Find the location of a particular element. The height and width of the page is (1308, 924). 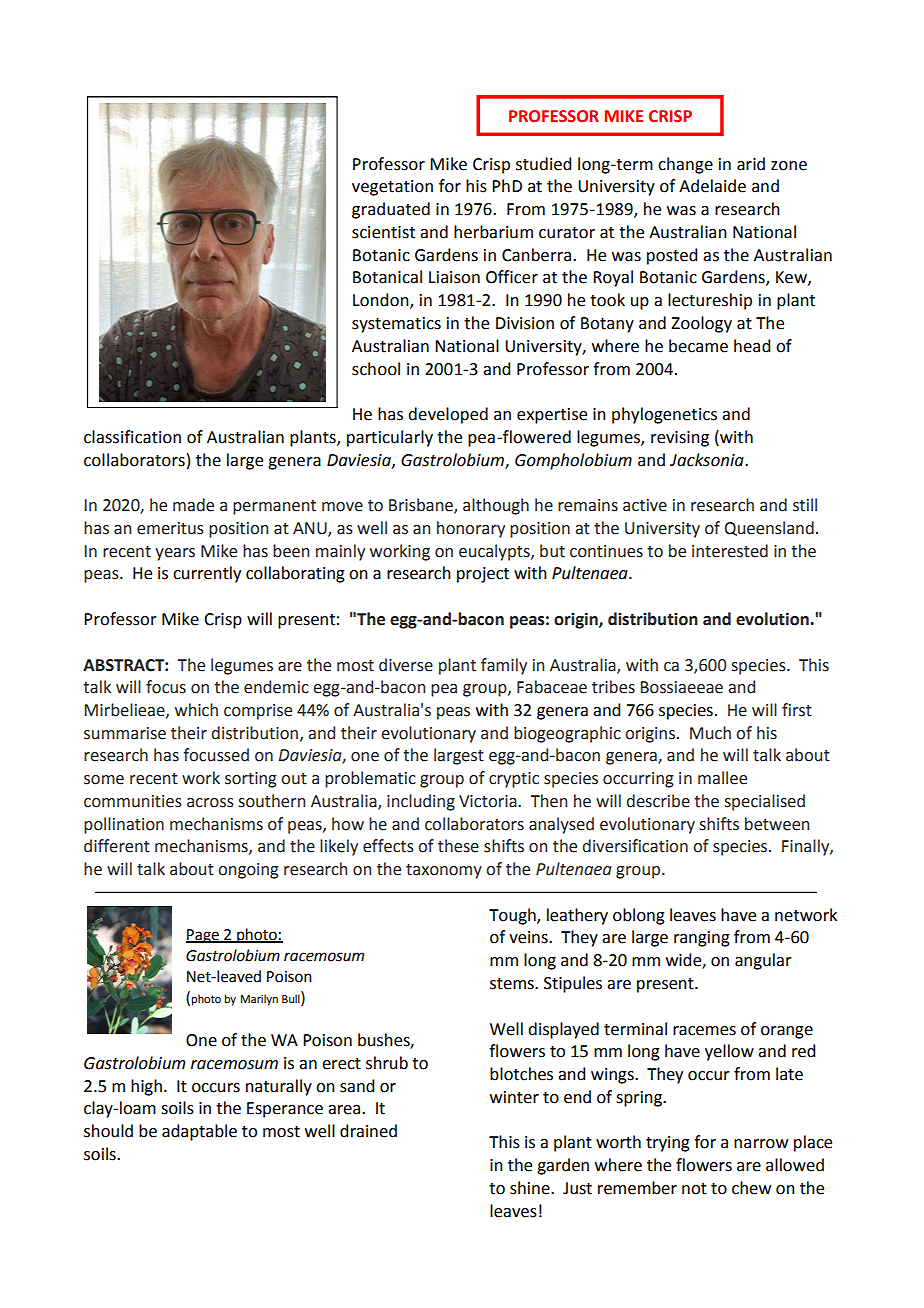

revising is located at coordinates (680, 439).
